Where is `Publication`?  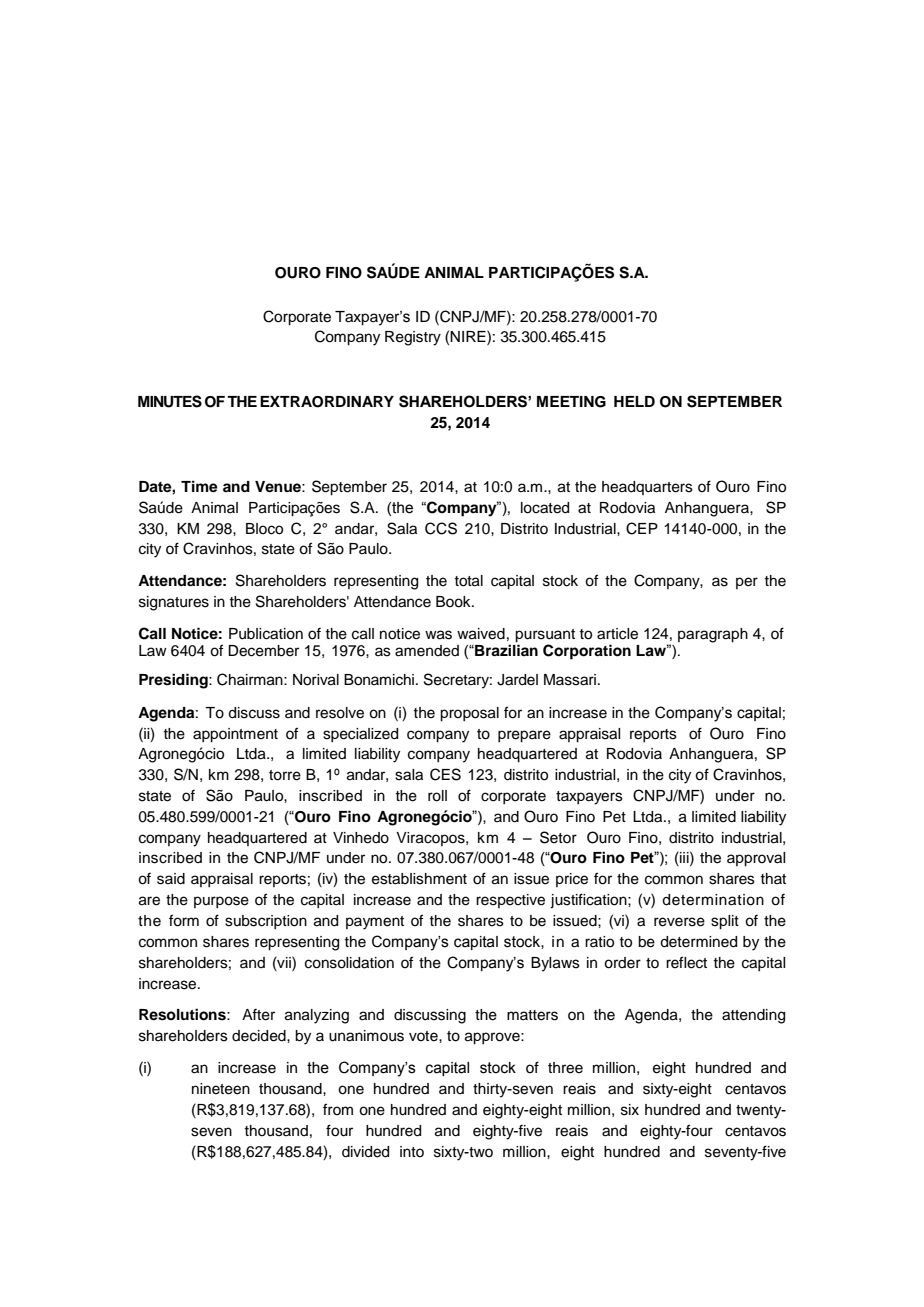
Publication is located at coordinates (266, 634).
